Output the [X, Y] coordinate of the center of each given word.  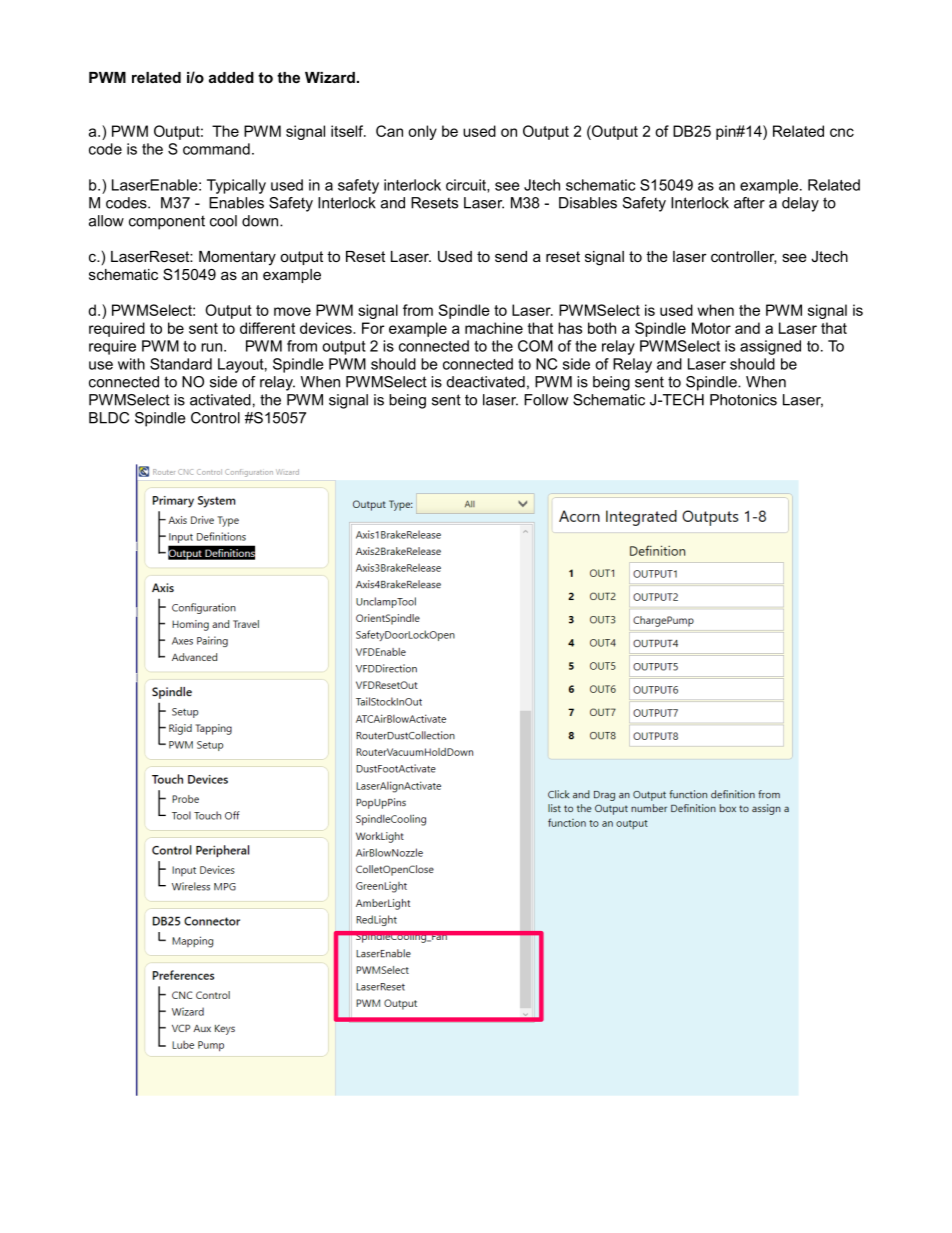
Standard [181, 364]
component [167, 222]
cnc [842, 132]
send [511, 256]
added [231, 77]
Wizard [330, 77]
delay [800, 204]
